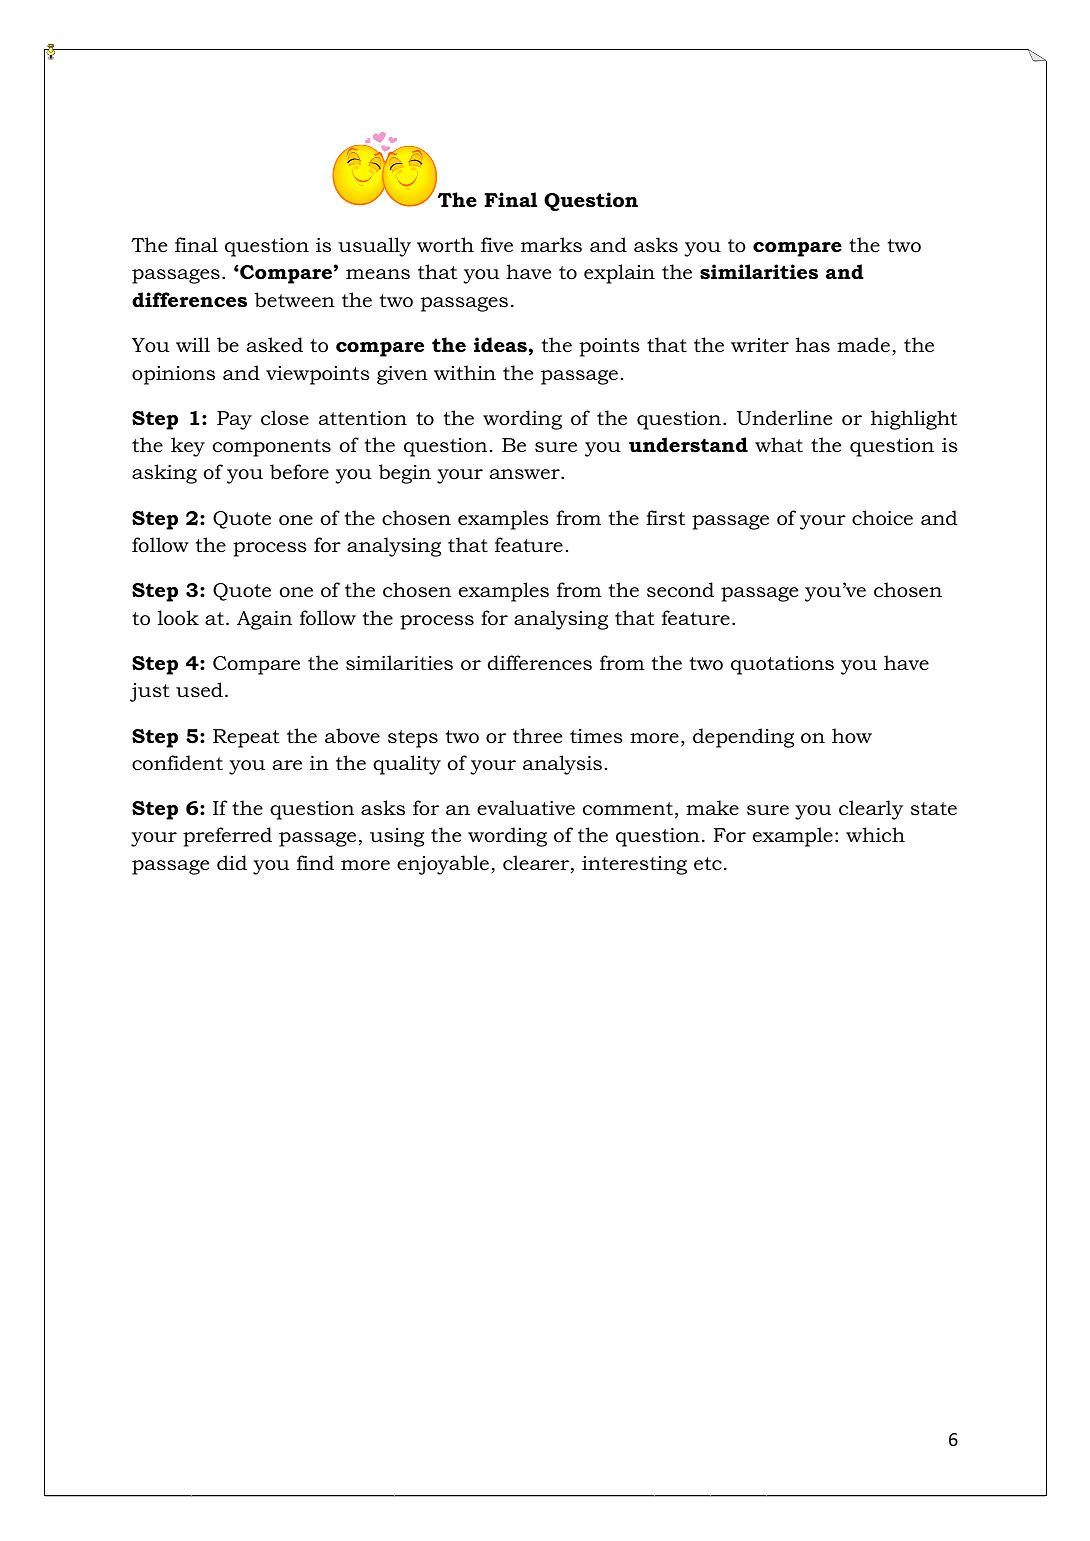 The height and width of the screenshot is (1541, 1090). What do you see at coordinates (812, 344) in the screenshot?
I see `has` at bounding box center [812, 344].
